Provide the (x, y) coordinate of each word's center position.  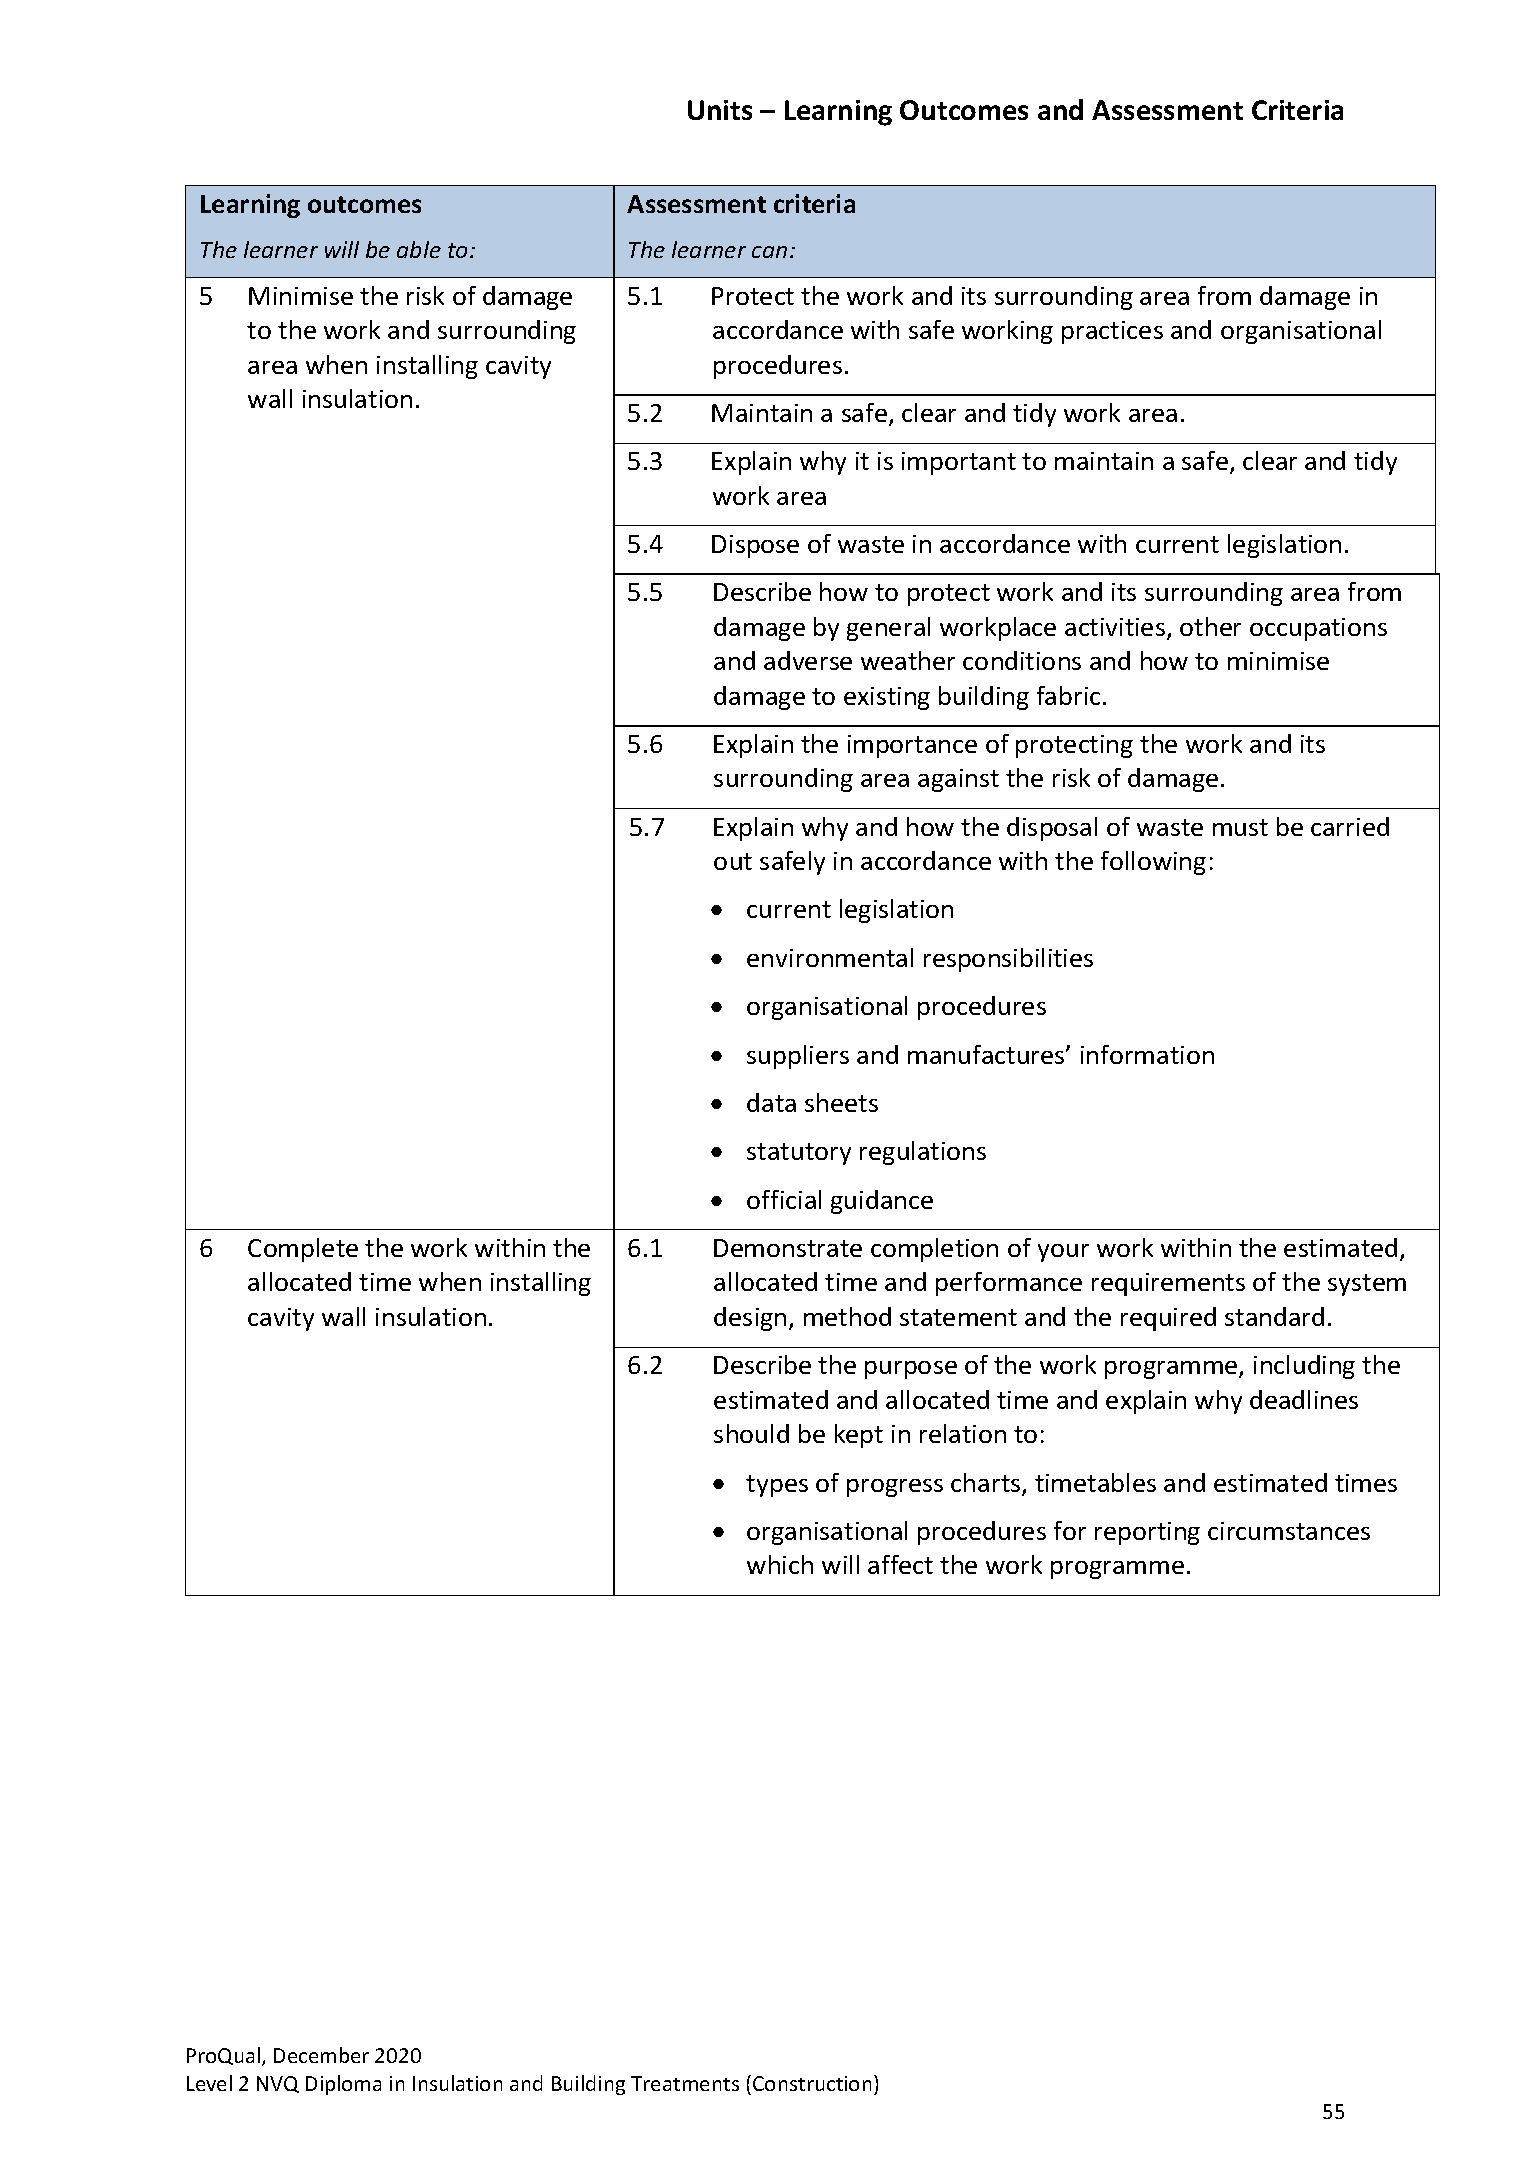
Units (720, 110)
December (321, 2055)
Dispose (755, 546)
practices (1112, 332)
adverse (808, 660)
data (771, 1102)
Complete (303, 1250)
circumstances (1289, 1531)
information (1147, 1054)
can (769, 252)
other (1210, 626)
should (751, 1433)
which (780, 1564)
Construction (812, 2083)
